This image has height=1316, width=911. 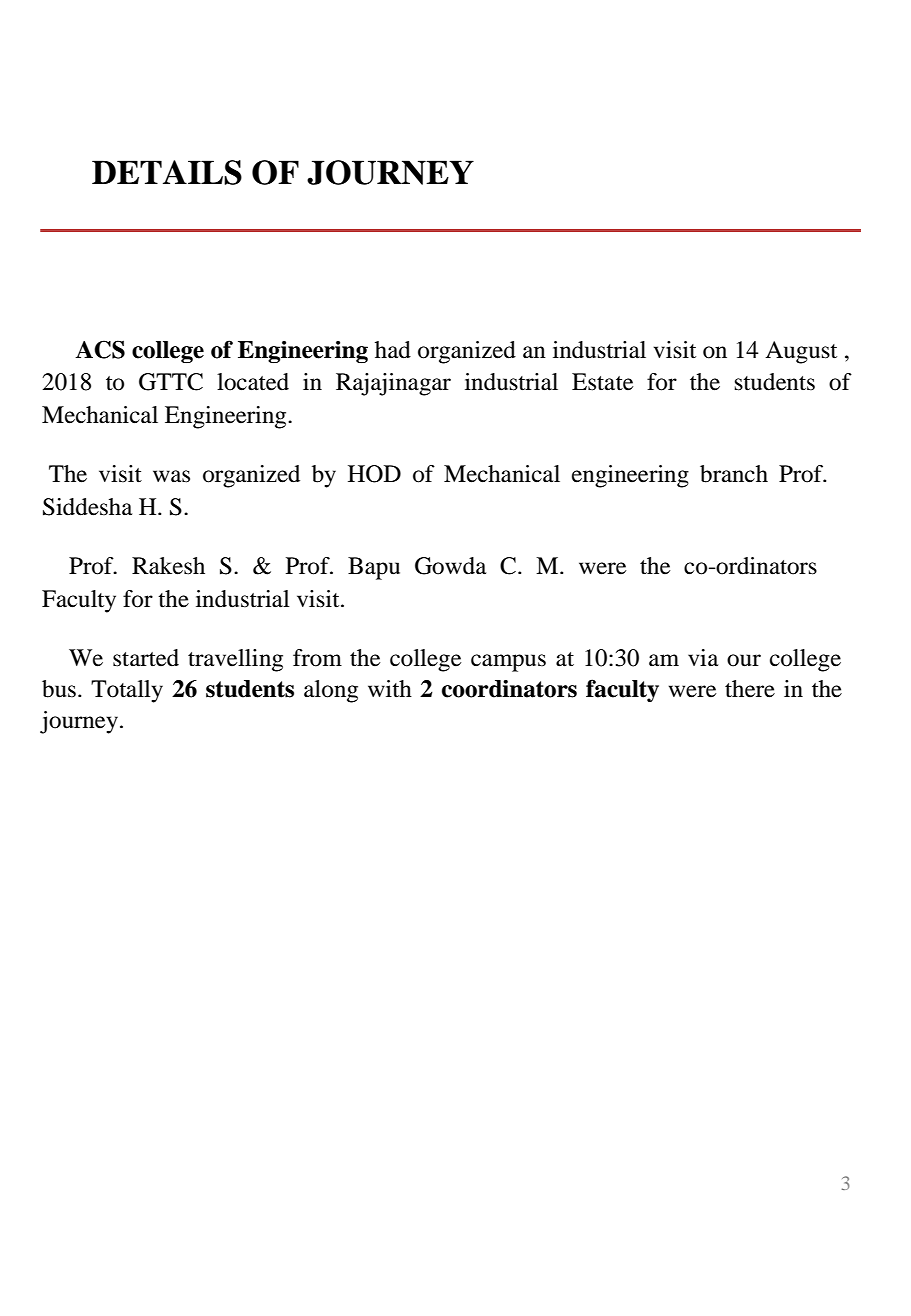 What do you see at coordinates (734, 474) in the image?
I see `branch` at bounding box center [734, 474].
